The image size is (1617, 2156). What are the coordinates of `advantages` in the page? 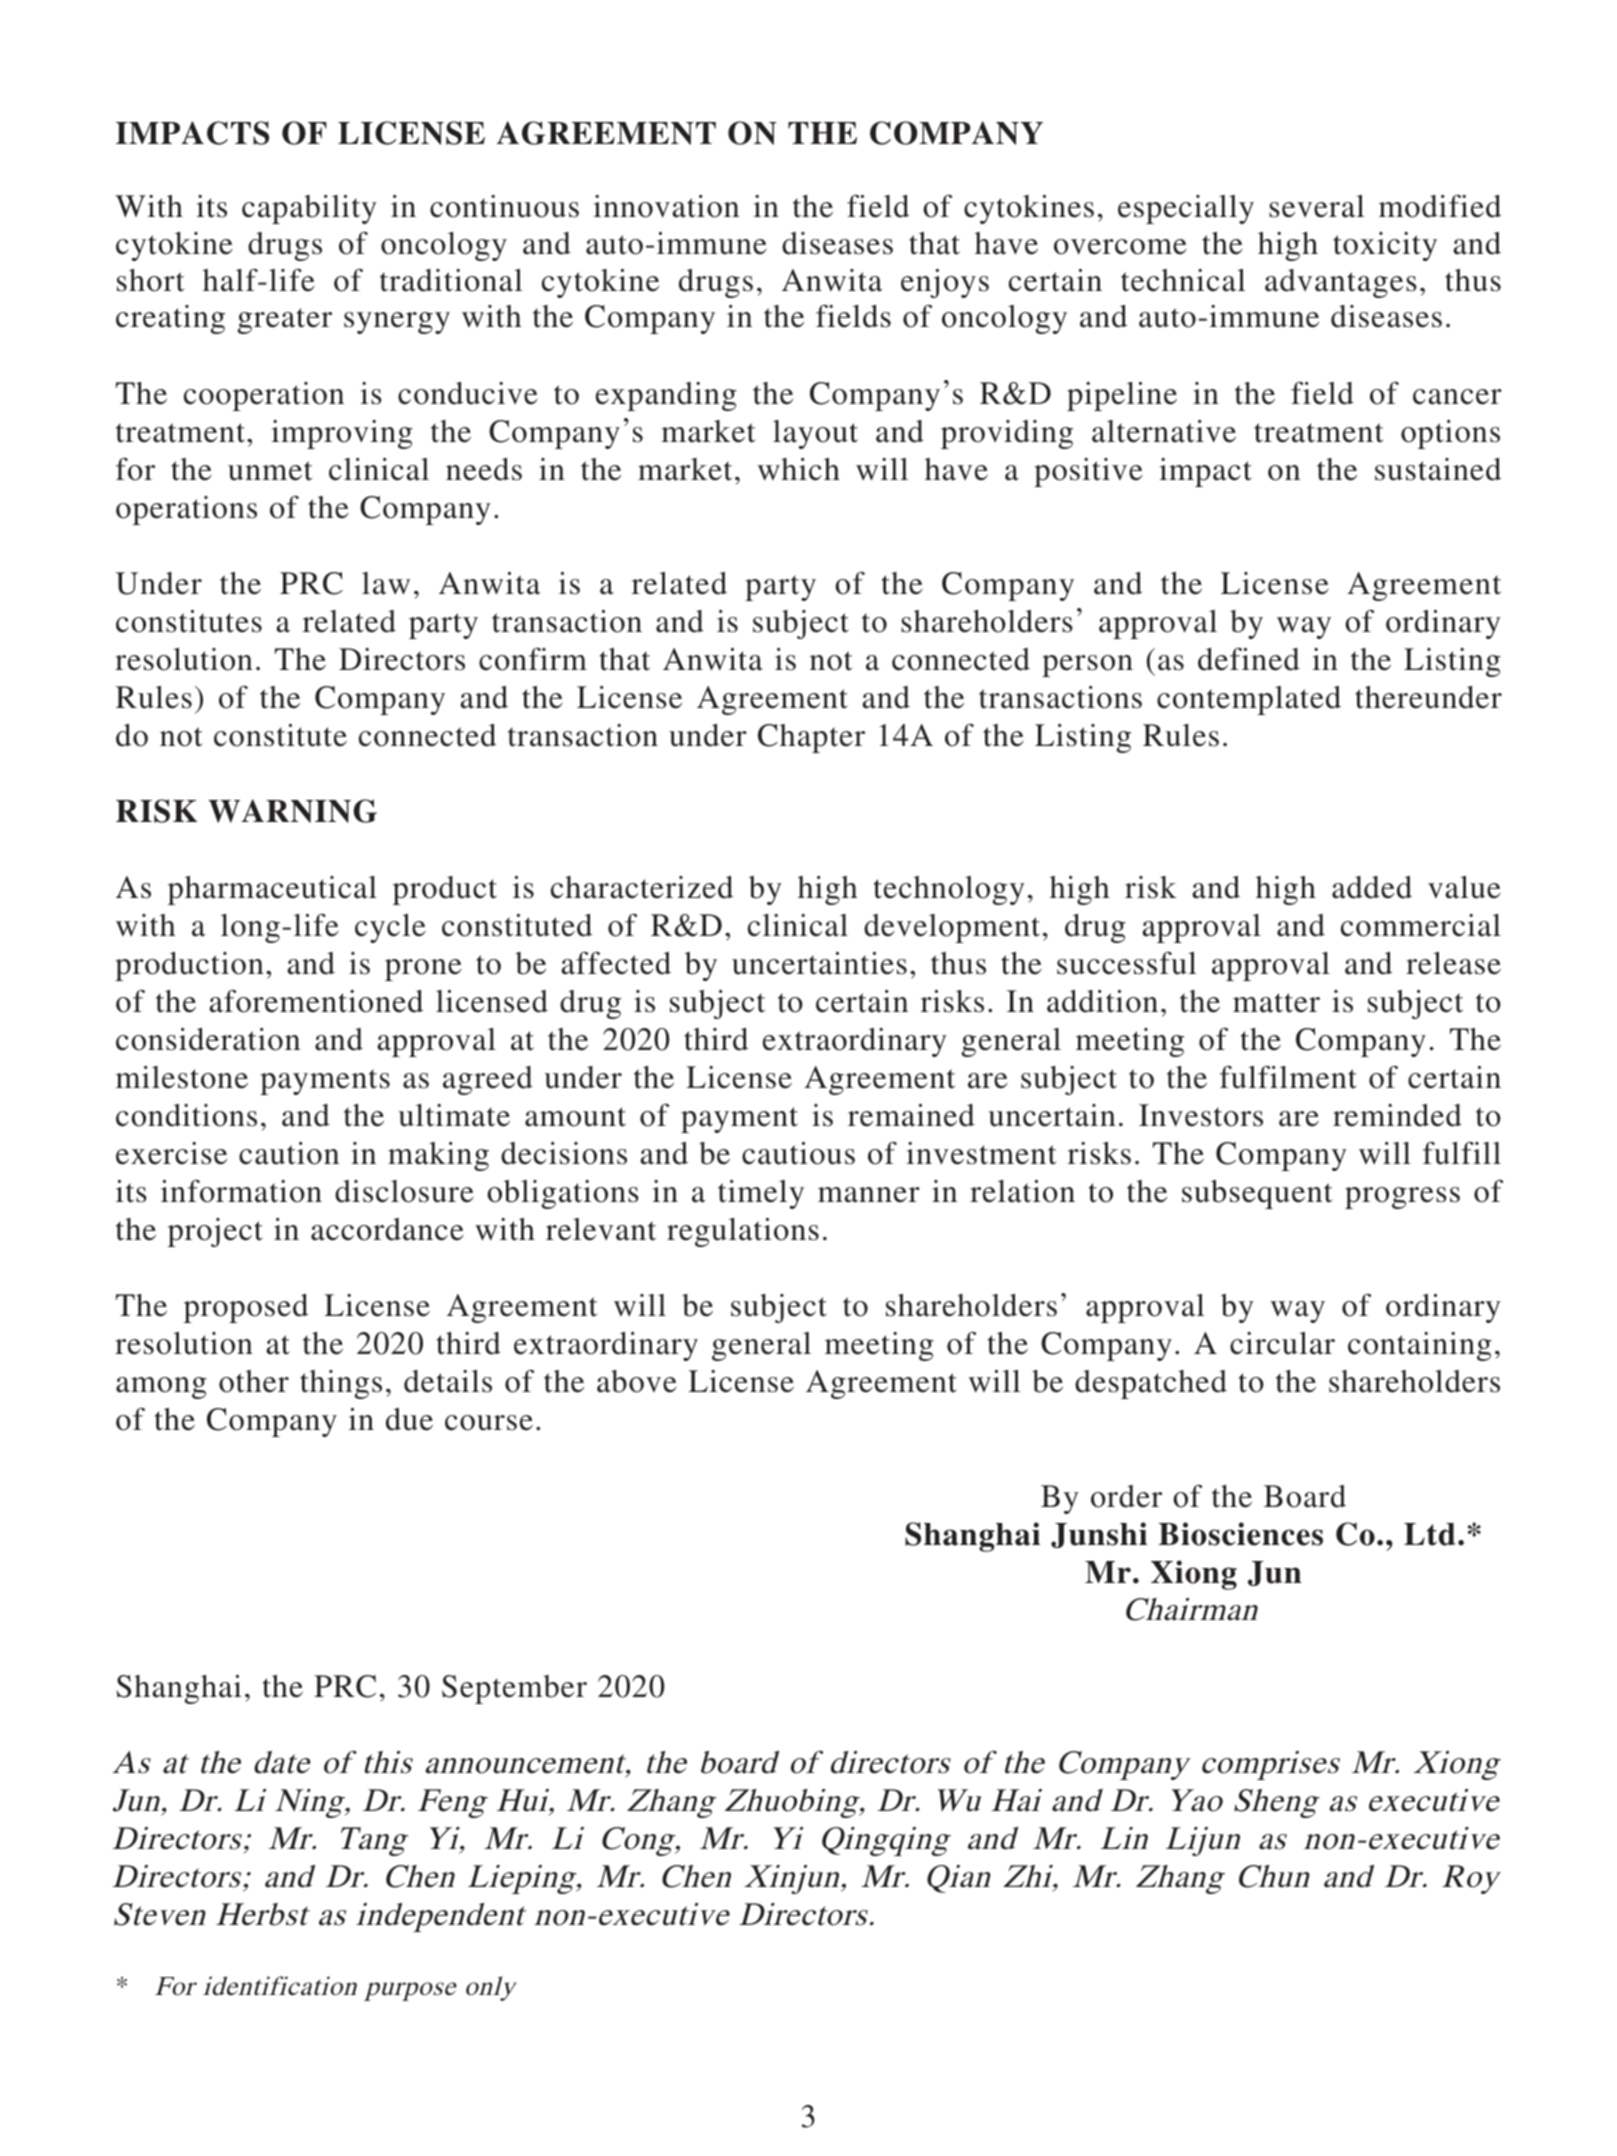 It's located at (1341, 283).
